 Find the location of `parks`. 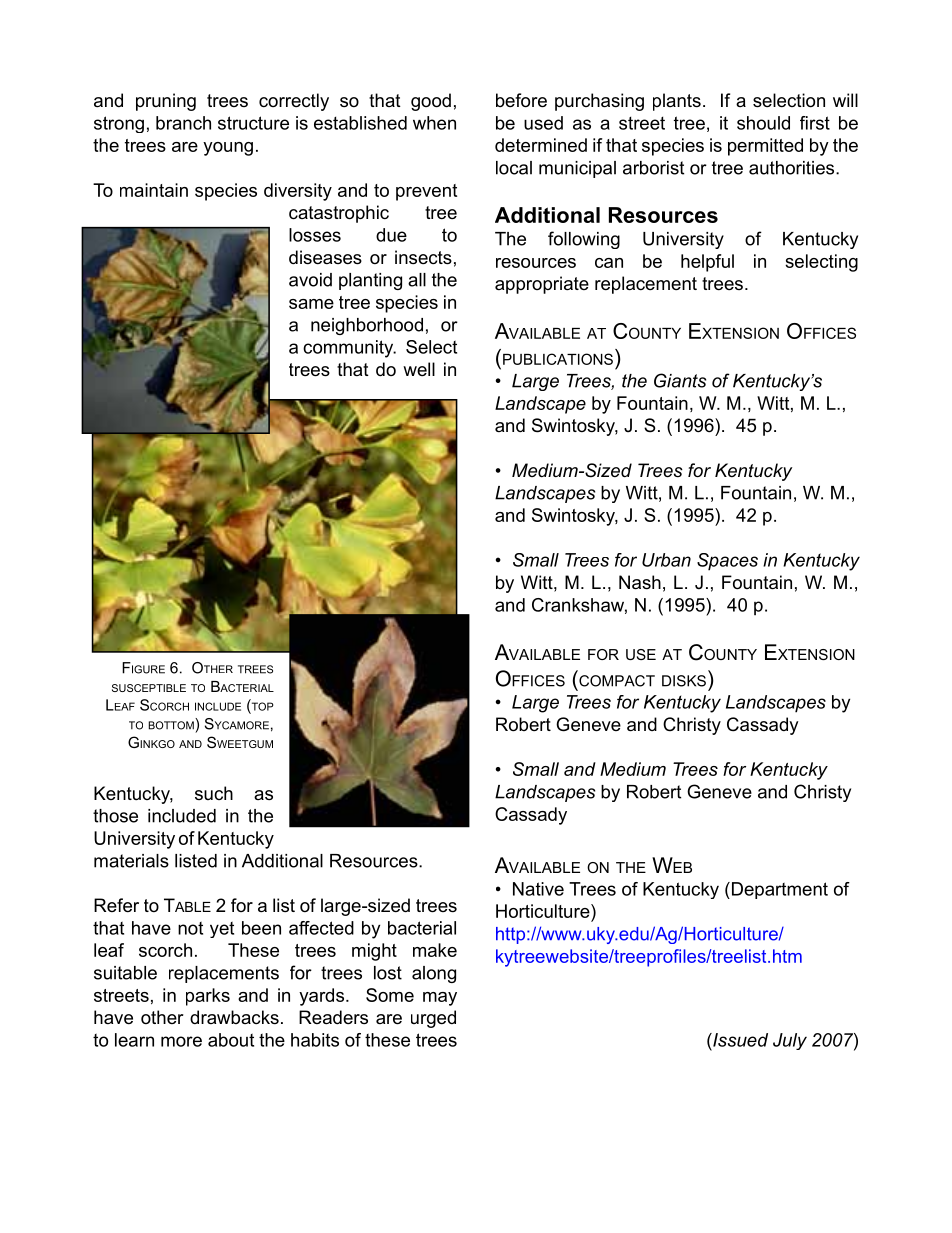

parks is located at coordinates (208, 997).
